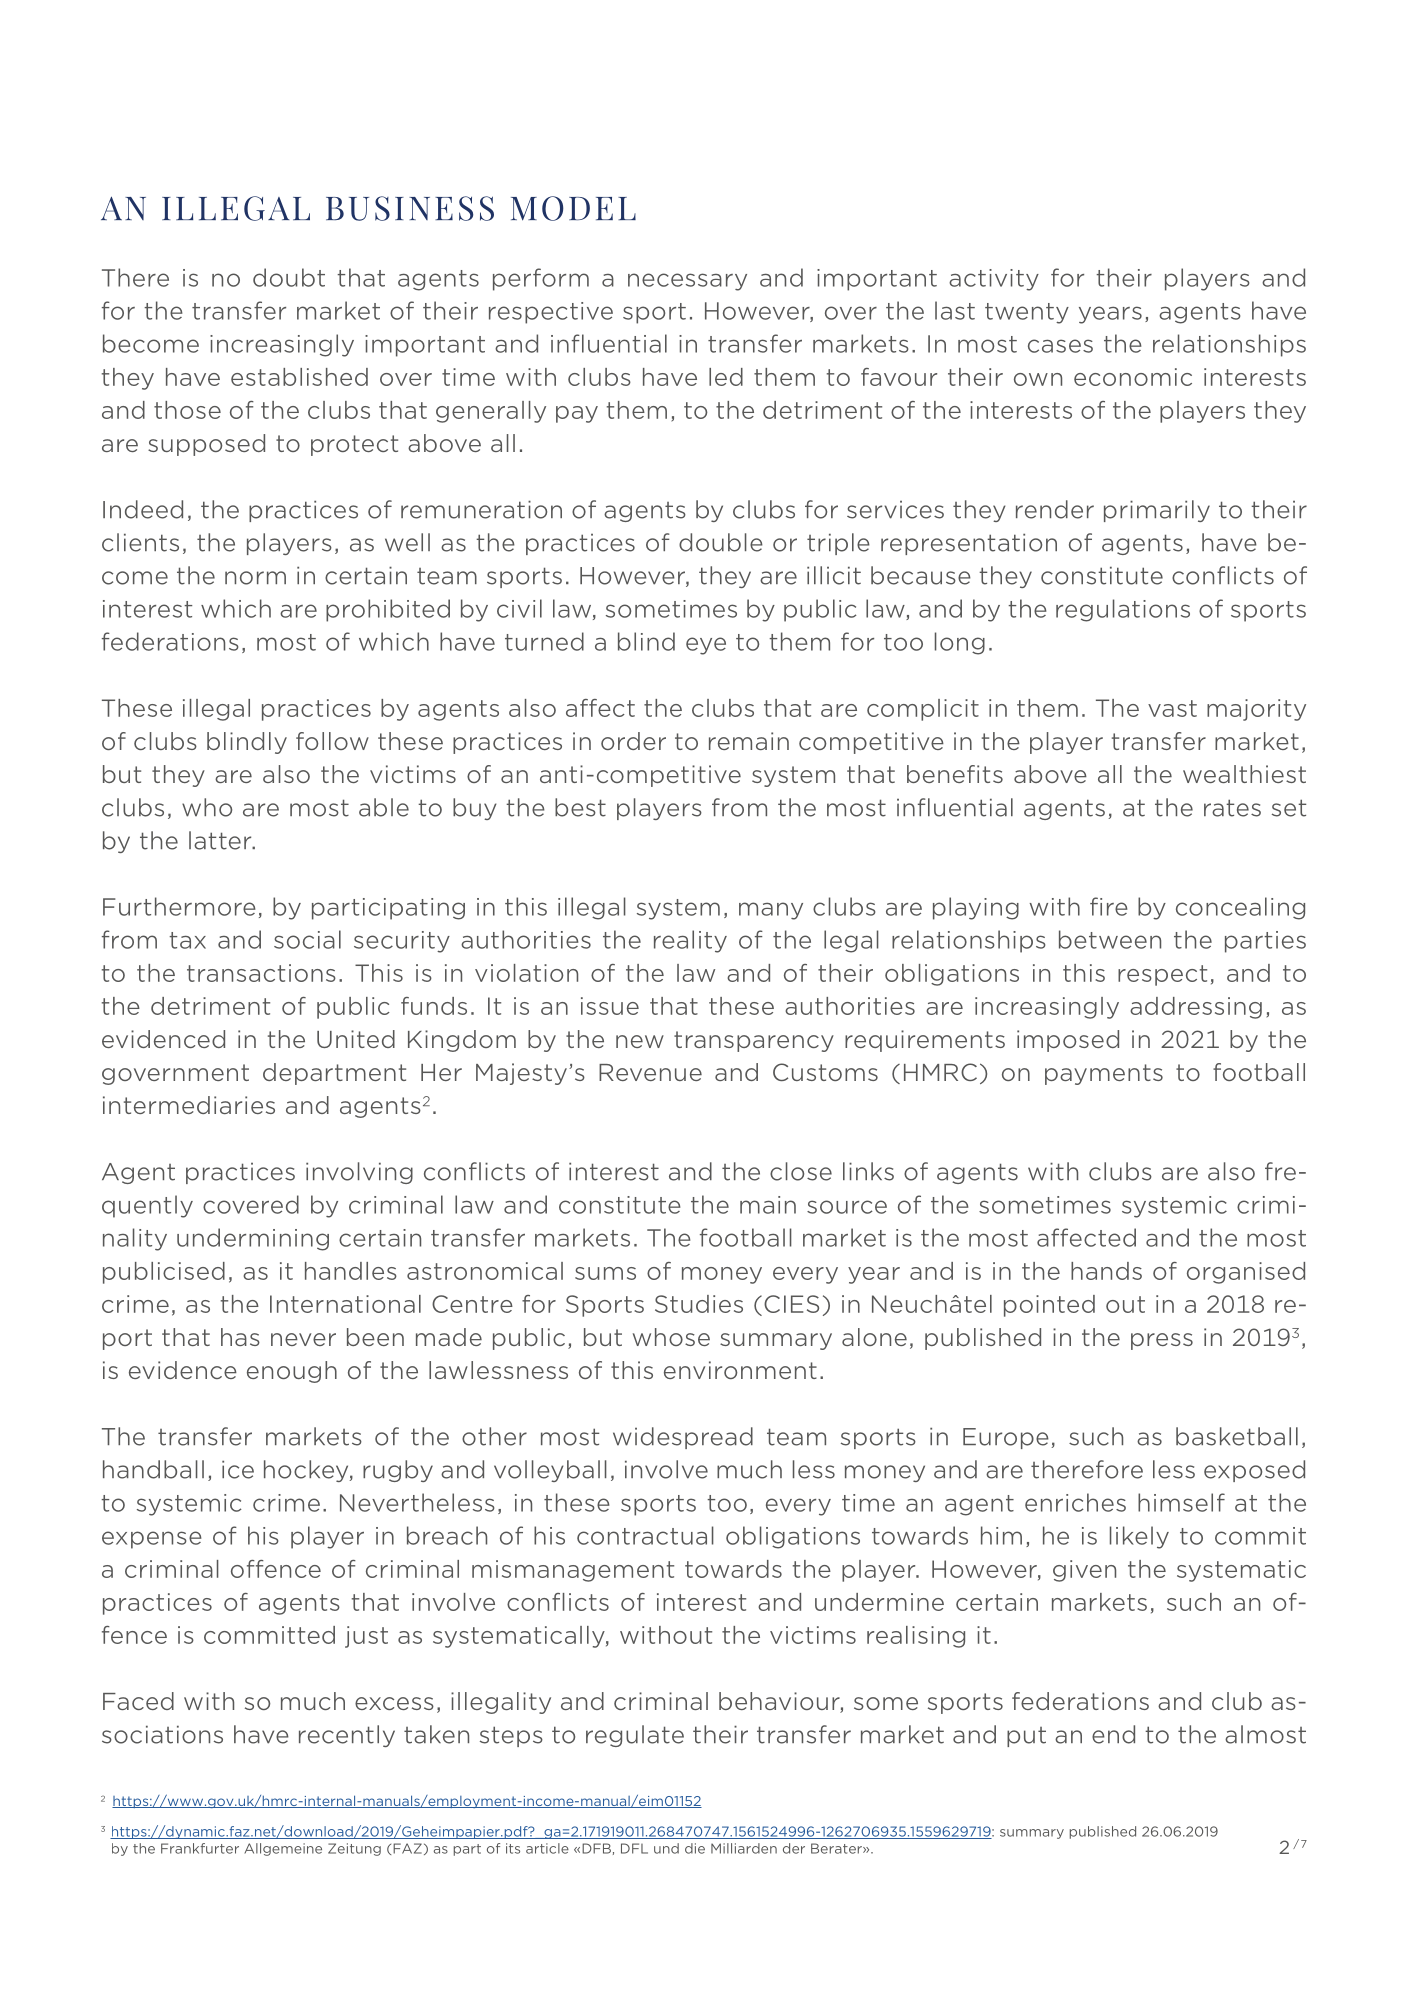 The image size is (1408, 1991). What do you see at coordinates (635, 1736) in the screenshot?
I see `regulate` at bounding box center [635, 1736].
